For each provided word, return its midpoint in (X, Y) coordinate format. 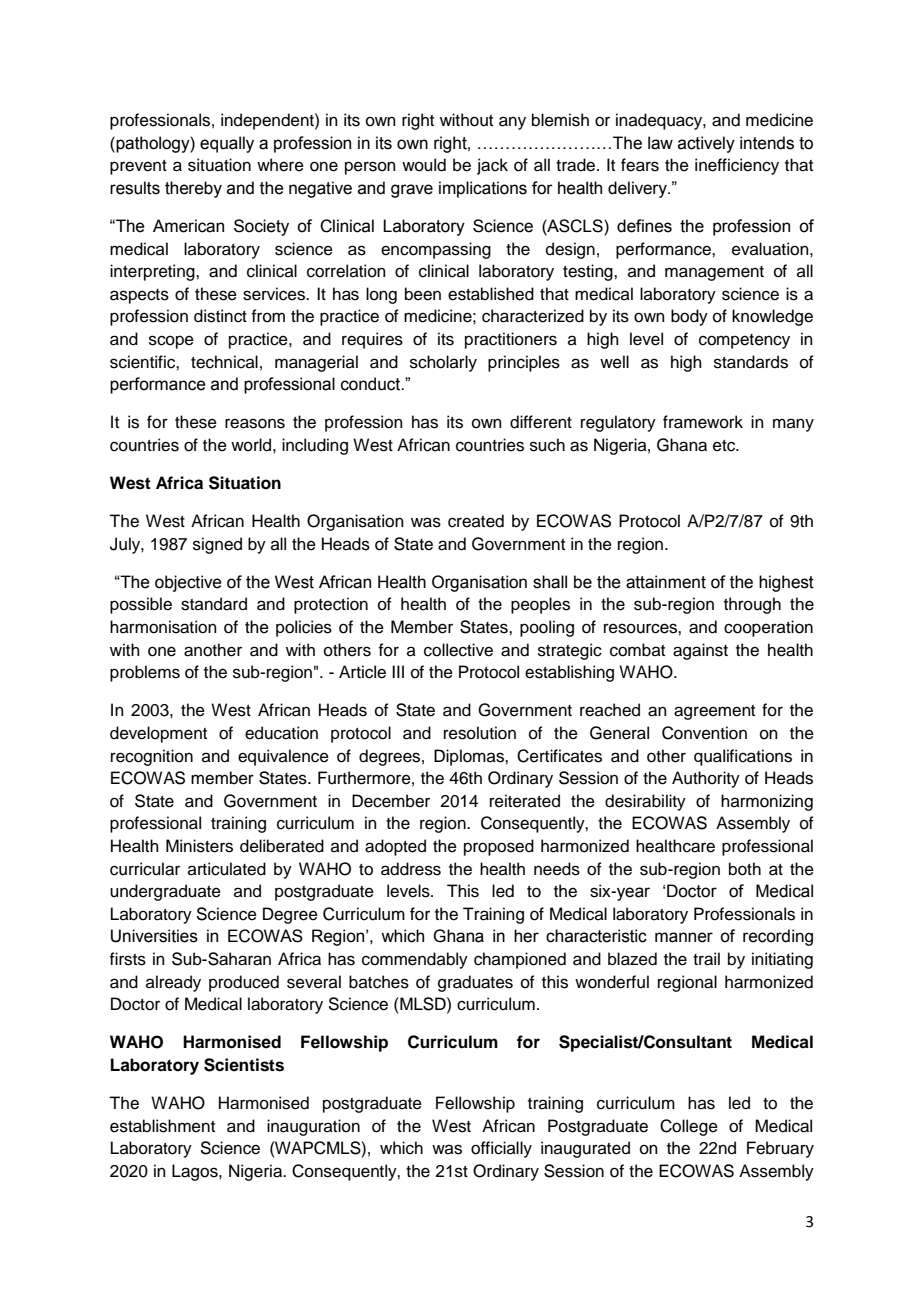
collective (458, 650)
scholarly (443, 363)
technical (224, 362)
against (700, 651)
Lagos (196, 1172)
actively (706, 144)
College (689, 1127)
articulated (227, 869)
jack (492, 166)
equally (227, 144)
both (745, 869)
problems (145, 673)
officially (501, 1149)
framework (703, 422)
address (411, 869)
